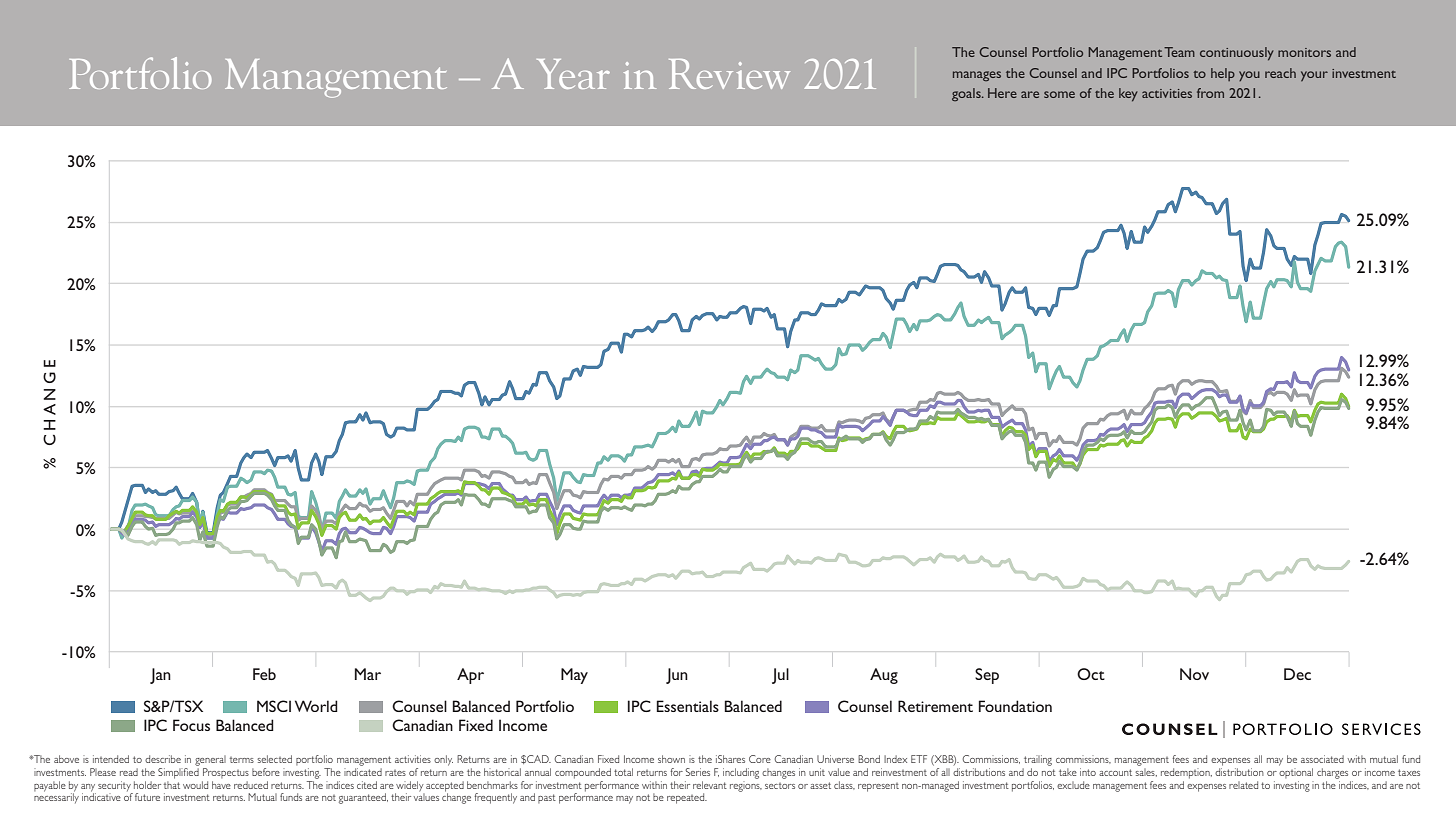  What do you see at coordinates (1002, 93) in the screenshot?
I see `Here` at bounding box center [1002, 93].
